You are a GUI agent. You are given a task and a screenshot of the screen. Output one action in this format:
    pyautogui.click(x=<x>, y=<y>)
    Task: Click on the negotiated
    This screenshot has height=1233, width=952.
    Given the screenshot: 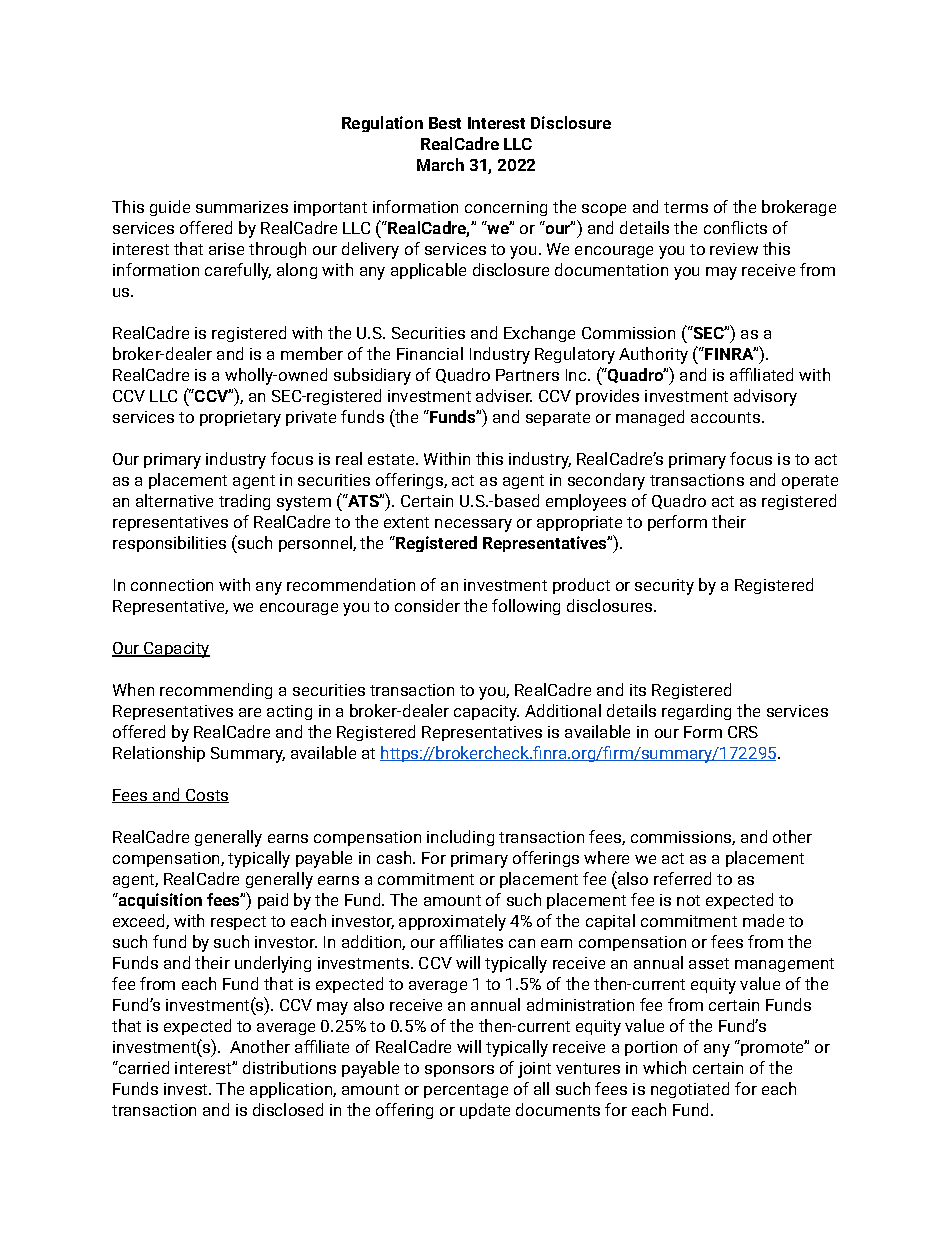 What is the action you would take?
    pyautogui.click(x=690, y=1090)
